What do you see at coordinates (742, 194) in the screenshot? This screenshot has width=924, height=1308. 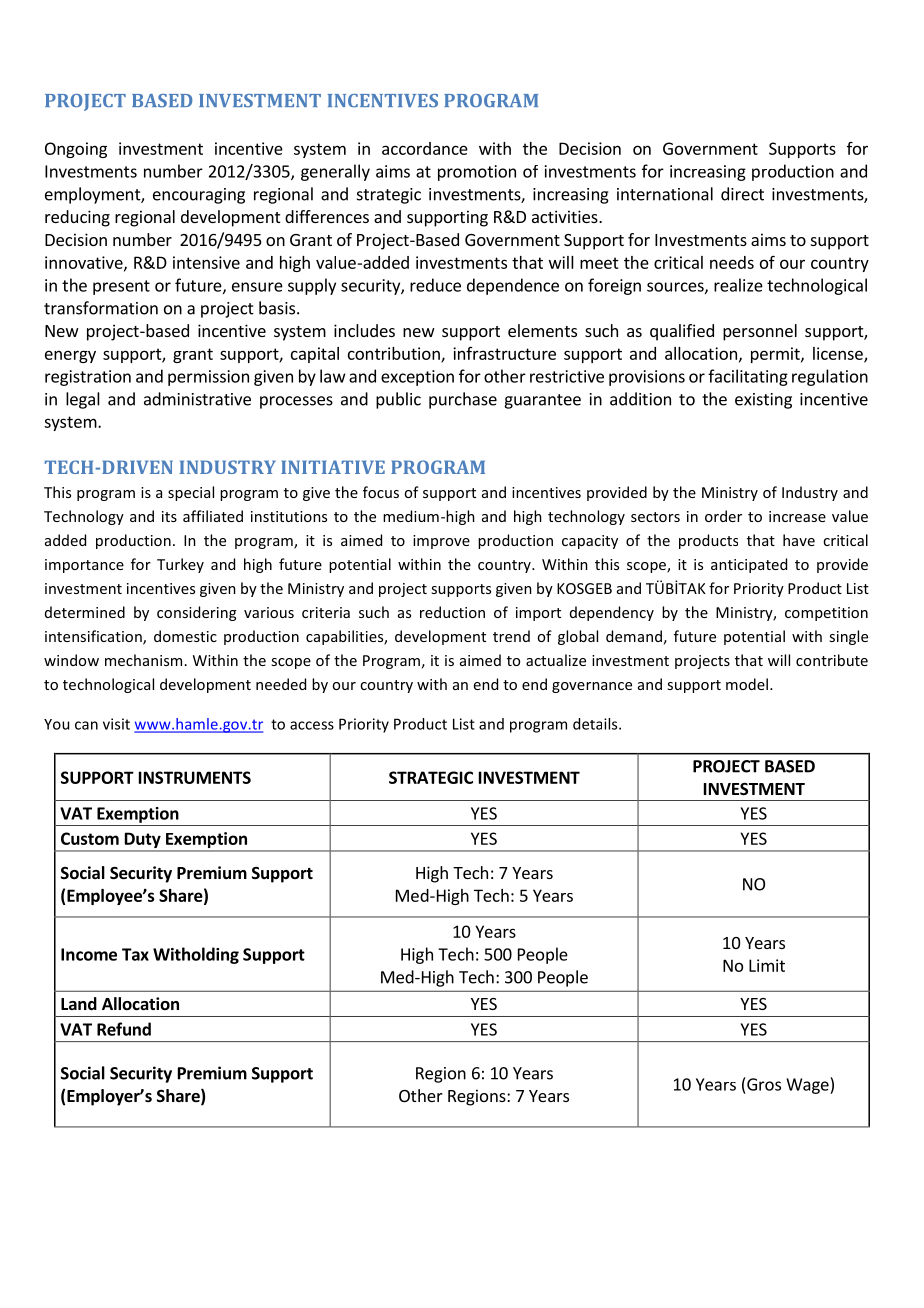 I see `direct` at bounding box center [742, 194].
